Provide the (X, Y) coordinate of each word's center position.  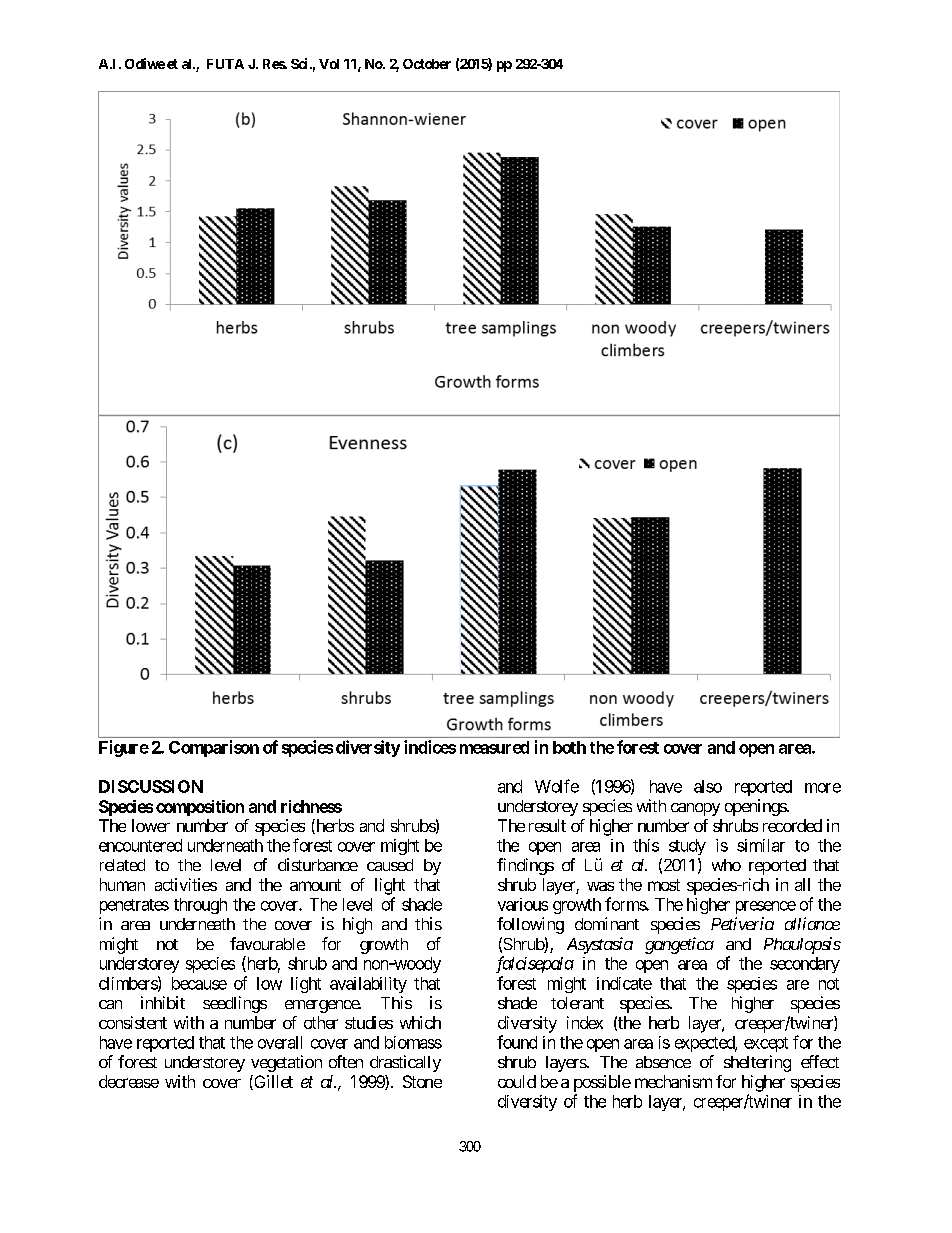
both (569, 747)
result (547, 825)
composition (200, 808)
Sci (299, 63)
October (427, 64)
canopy (695, 809)
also (708, 786)
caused (390, 865)
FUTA (225, 64)
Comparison (214, 748)
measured (494, 747)
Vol (329, 64)
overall (280, 1042)
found (517, 1042)
